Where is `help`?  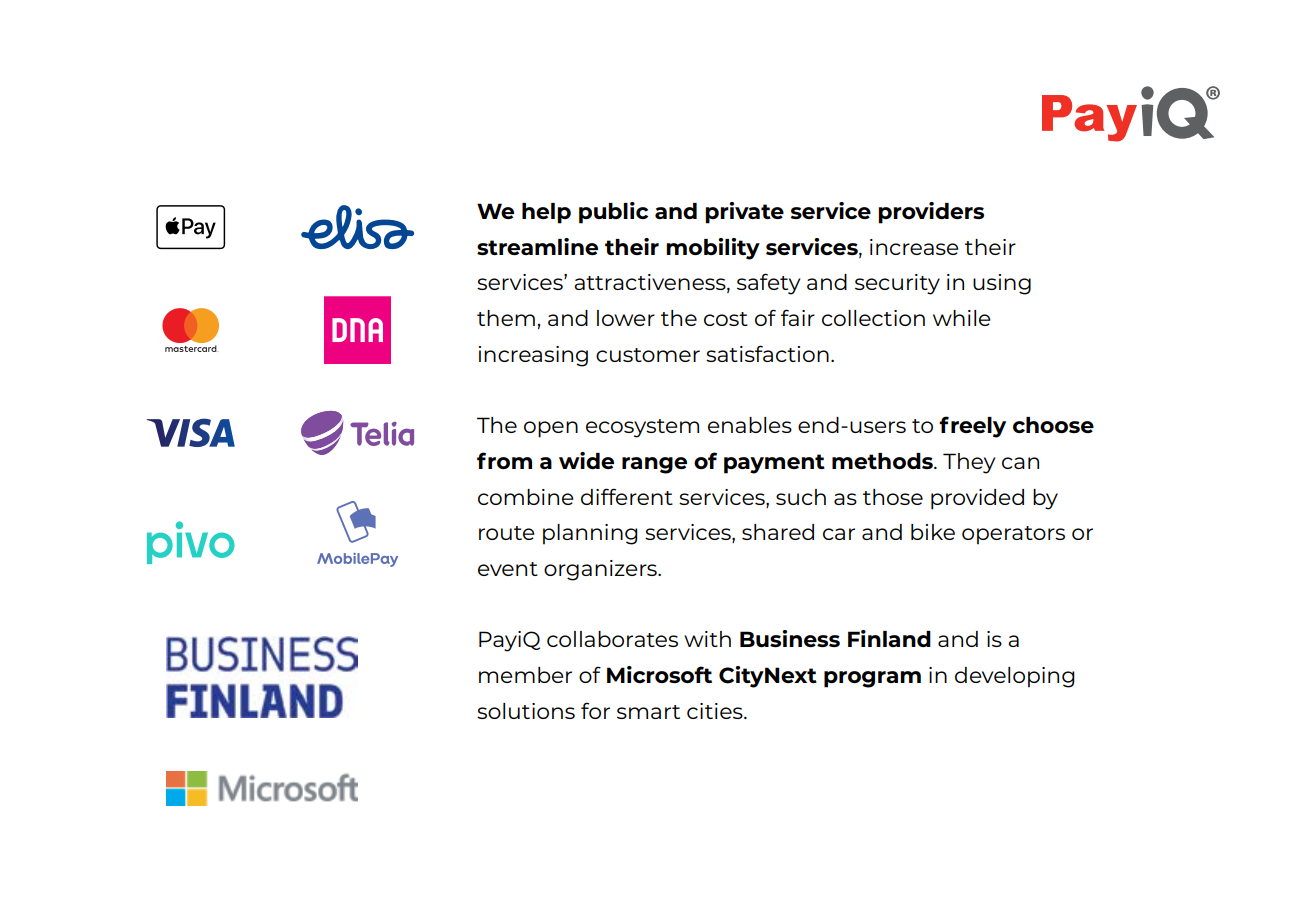
help is located at coordinates (546, 213).
